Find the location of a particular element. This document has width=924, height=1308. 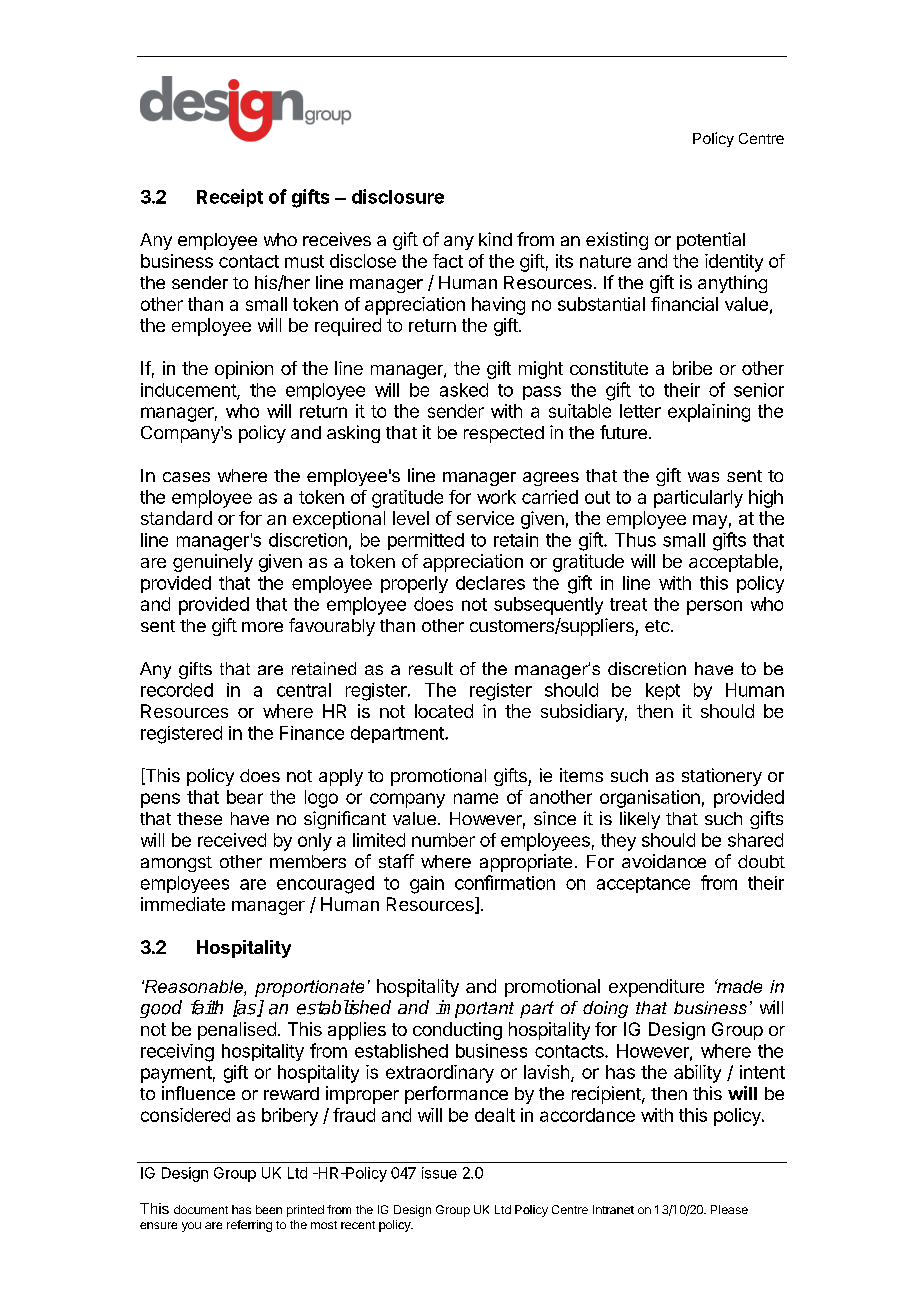

may is located at coordinates (710, 522).
